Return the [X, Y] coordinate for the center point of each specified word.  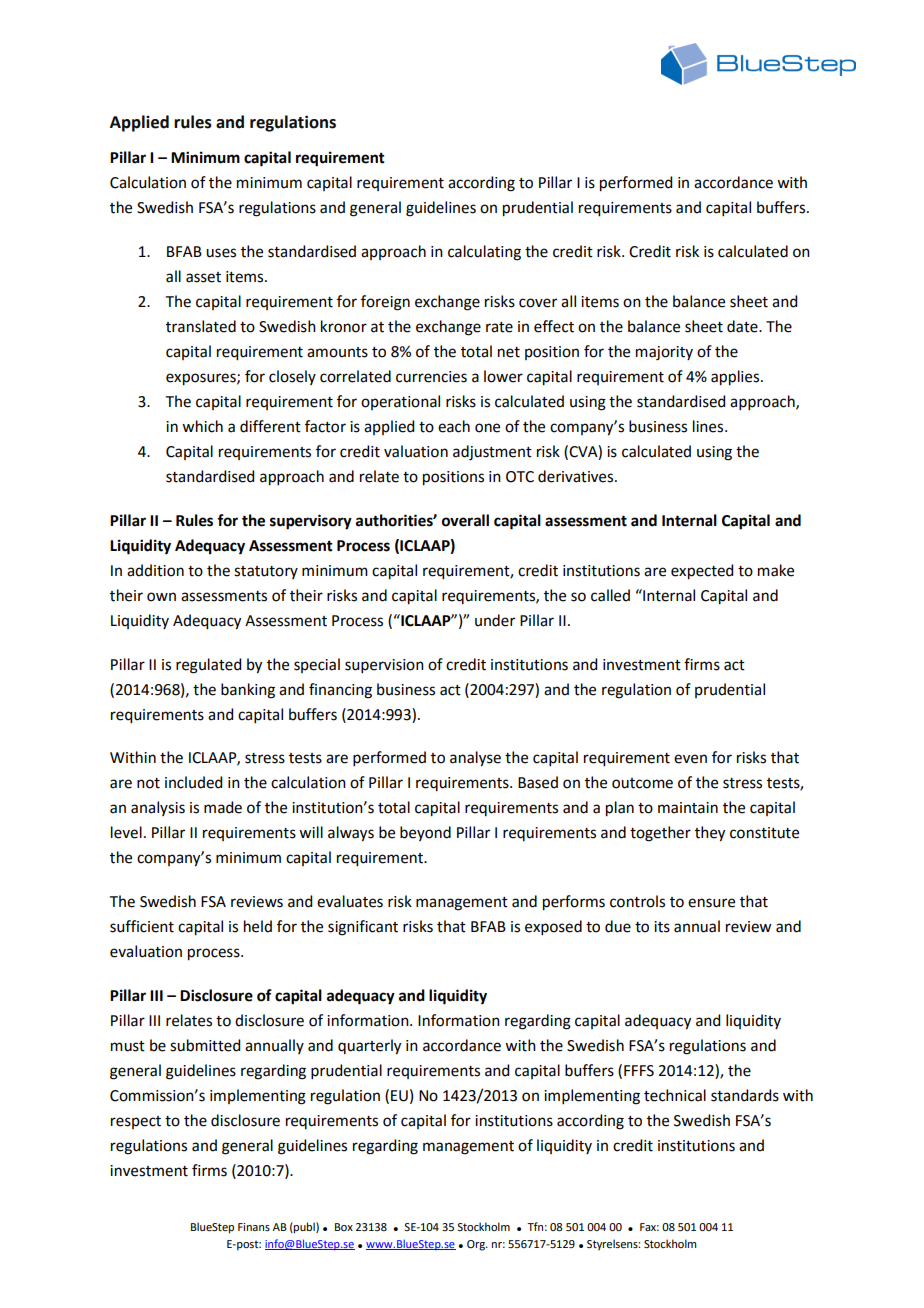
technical [675, 1095]
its [662, 927]
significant [363, 928]
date [743, 326]
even [690, 759]
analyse [475, 759]
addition [155, 570]
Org [477, 1245]
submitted [205, 1045]
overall [465, 520]
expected [702, 572]
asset [203, 277]
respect [136, 1122]
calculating [484, 253]
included [193, 782]
